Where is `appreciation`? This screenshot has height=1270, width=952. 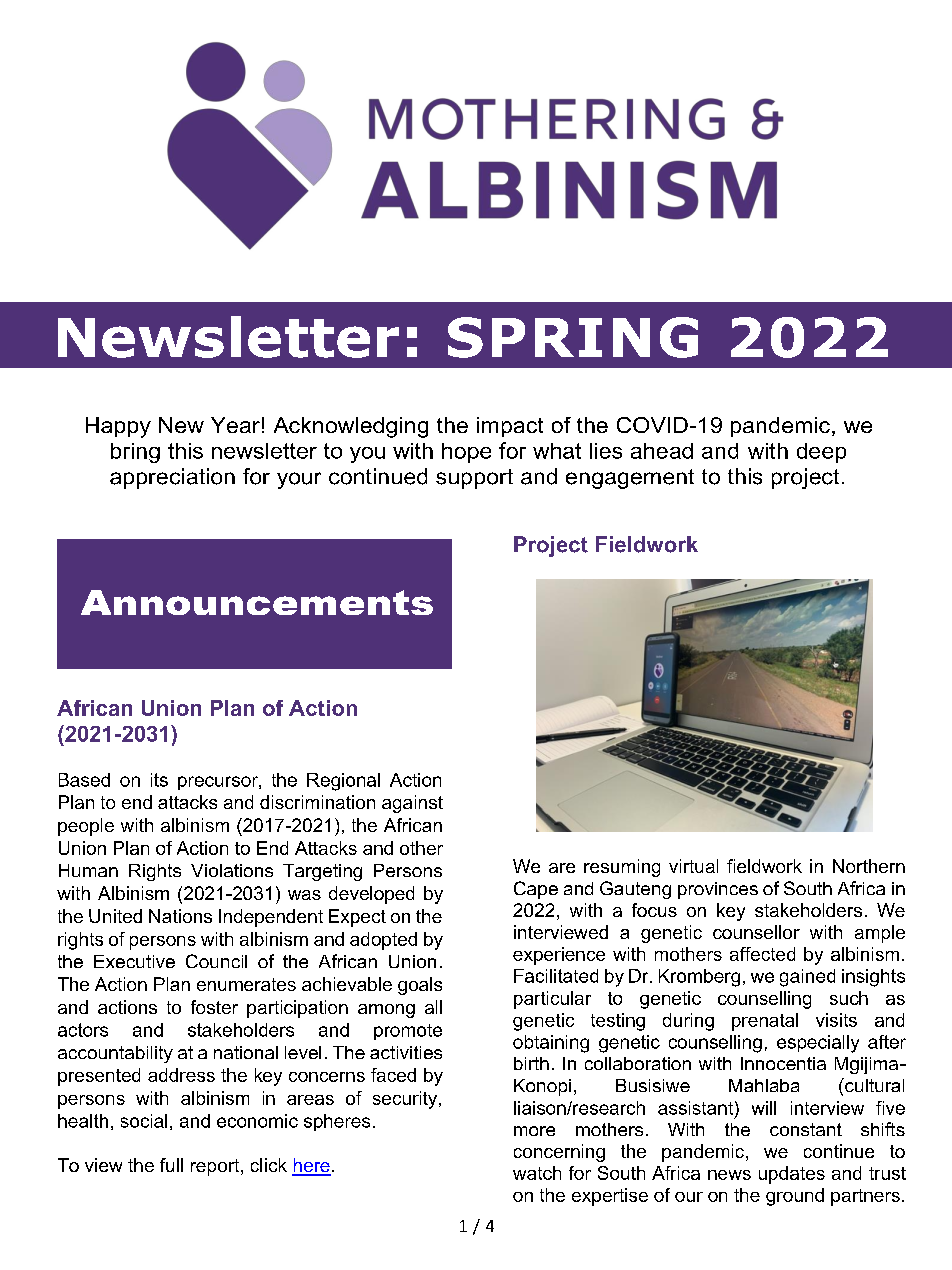
appreciation is located at coordinates (172, 478).
